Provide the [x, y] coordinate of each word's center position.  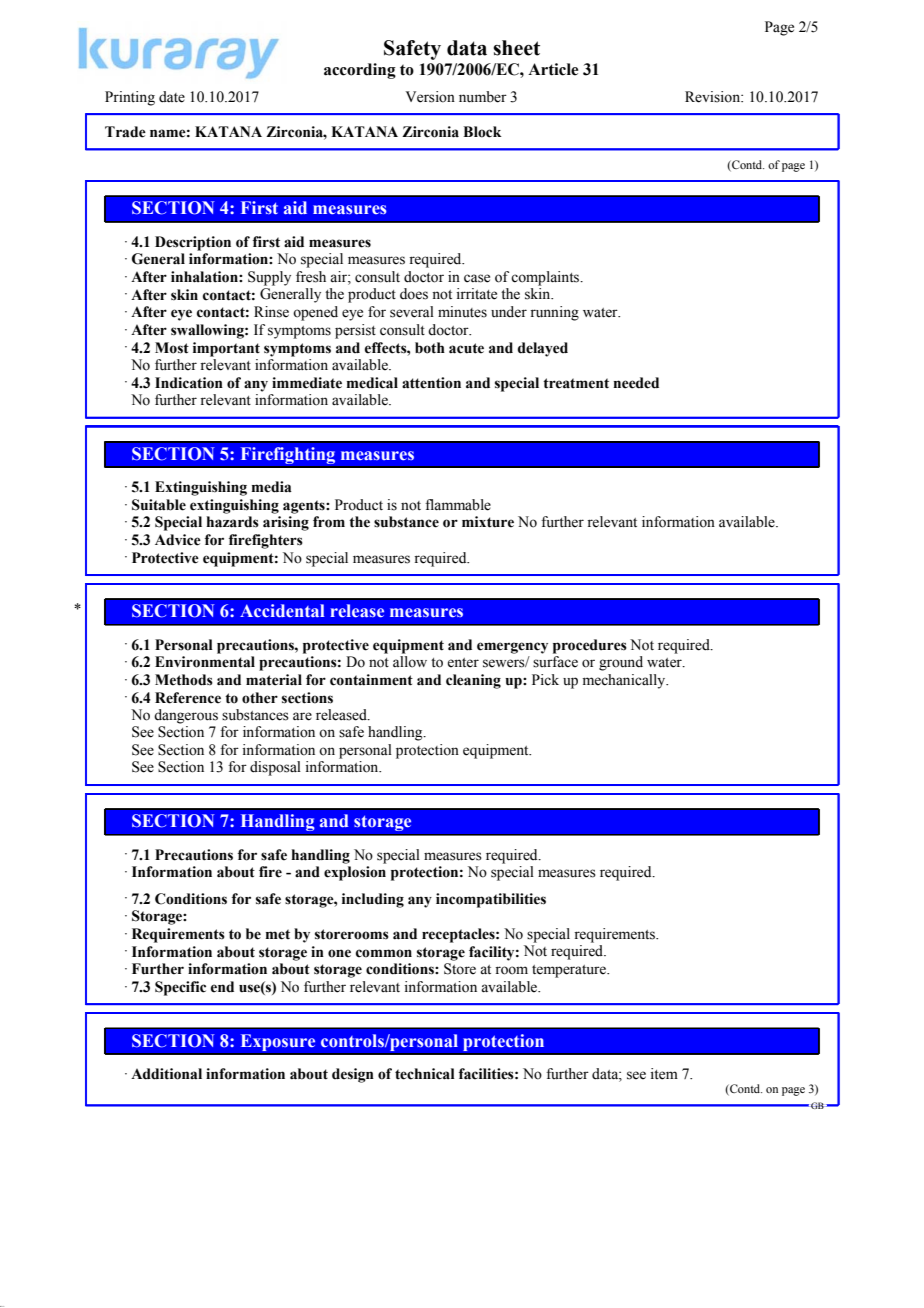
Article [553, 69]
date [172, 97]
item [664, 1074]
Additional [166, 1074]
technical [425, 1074]
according [360, 71]
